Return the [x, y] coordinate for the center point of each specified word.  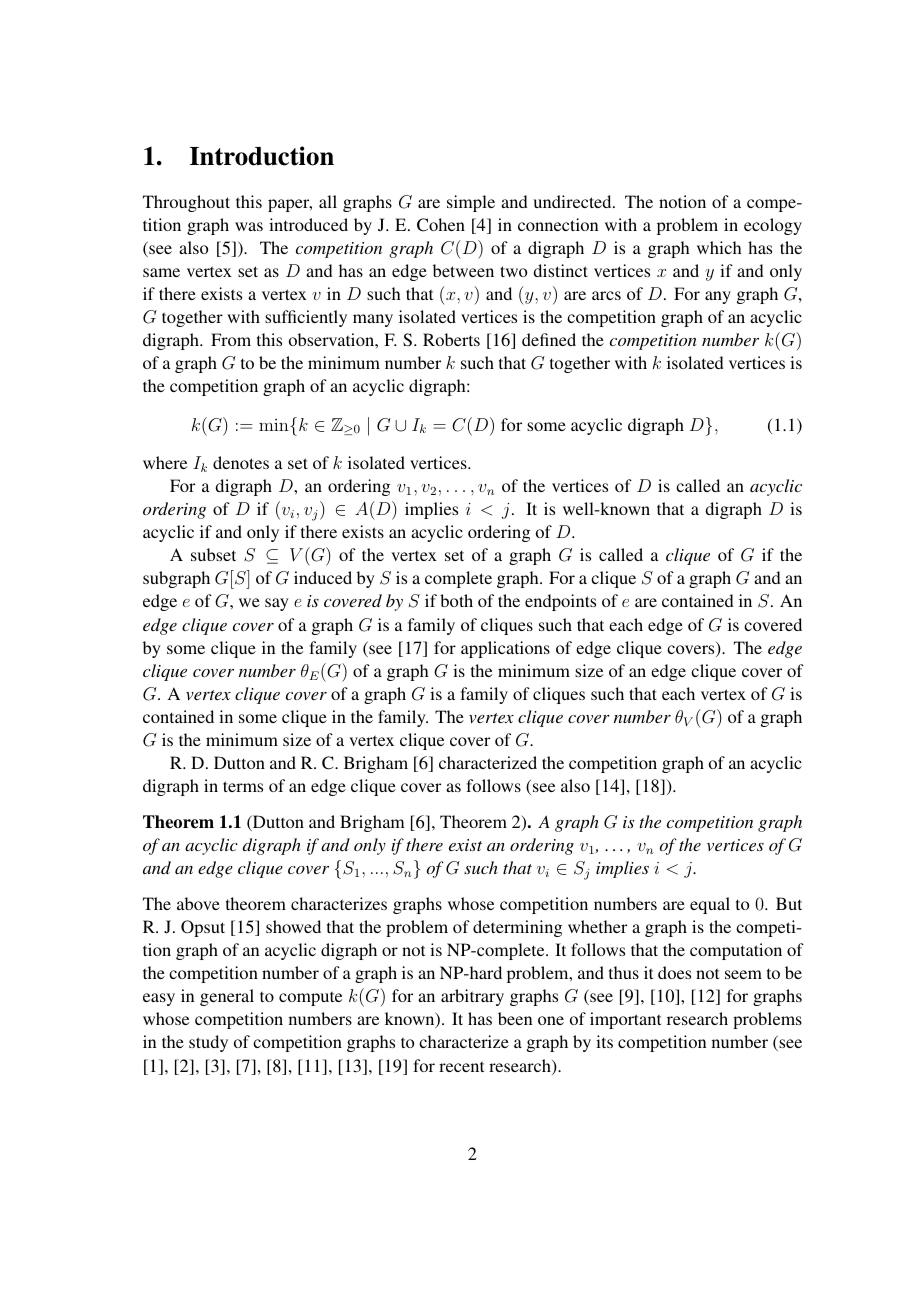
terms [243, 786]
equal [710, 905]
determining [517, 928]
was [249, 226]
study [208, 1043]
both [456, 600]
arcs [606, 295]
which [719, 247]
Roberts [451, 339]
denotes [241, 462]
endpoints [560, 602]
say [277, 604]
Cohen [441, 225]
